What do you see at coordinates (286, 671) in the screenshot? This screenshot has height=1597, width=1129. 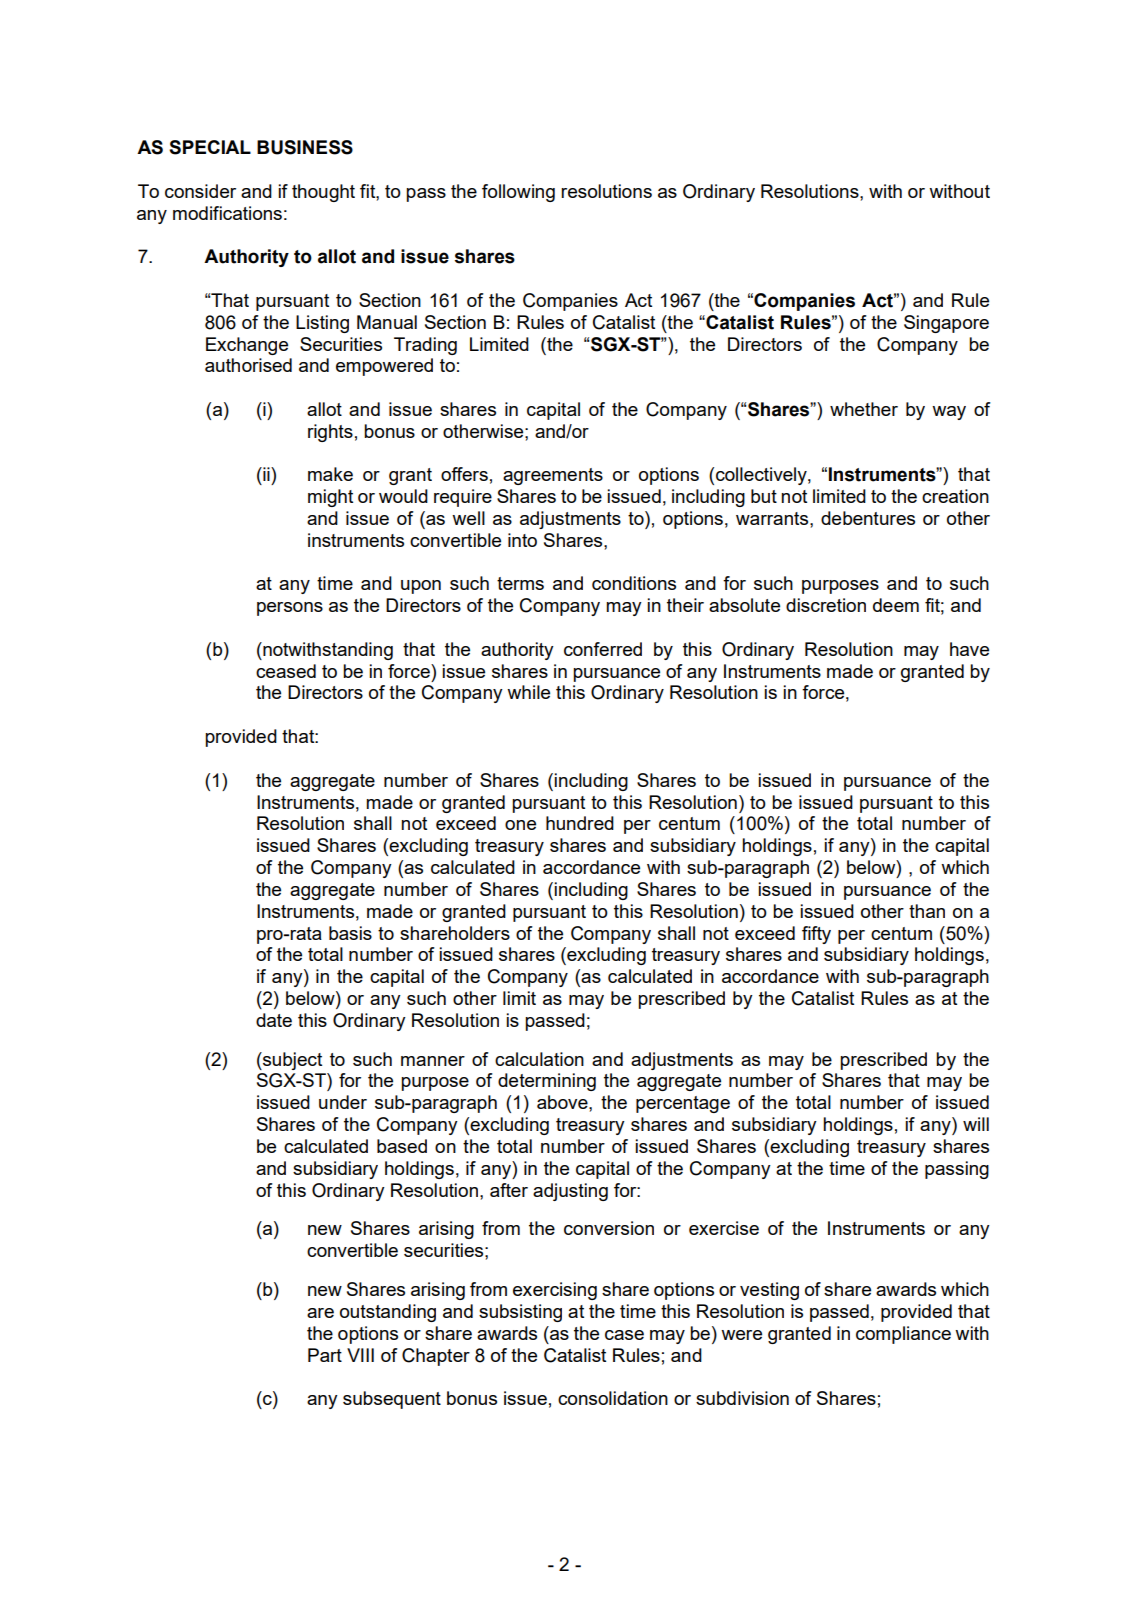 I see `ceased` at bounding box center [286, 671].
